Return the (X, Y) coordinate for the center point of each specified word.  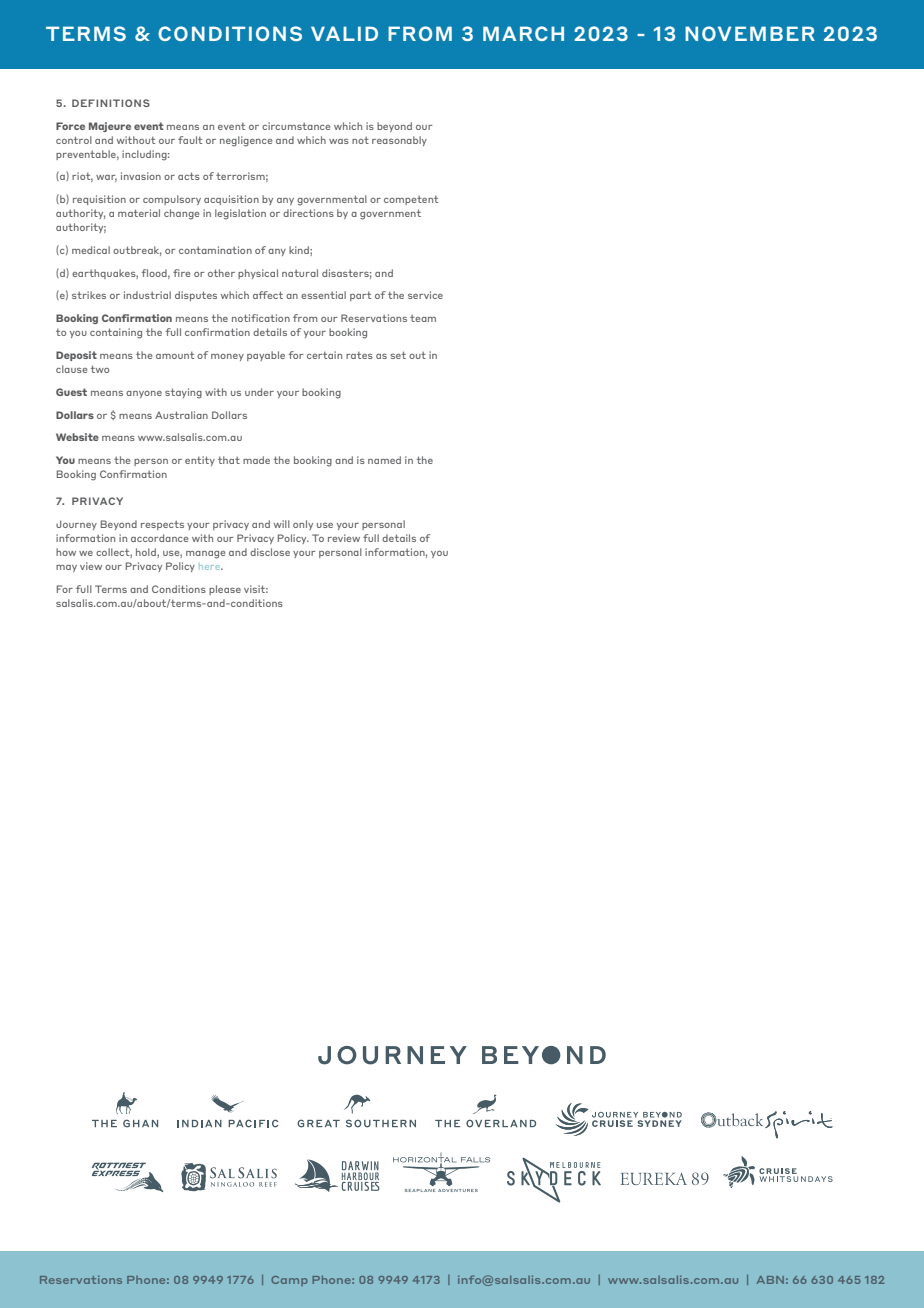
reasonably (399, 141)
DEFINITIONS (111, 103)
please (225, 590)
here (211, 567)
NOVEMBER (750, 33)
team (423, 318)
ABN (770, 1280)
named (384, 460)
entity (200, 461)
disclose (270, 552)
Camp (289, 1281)
